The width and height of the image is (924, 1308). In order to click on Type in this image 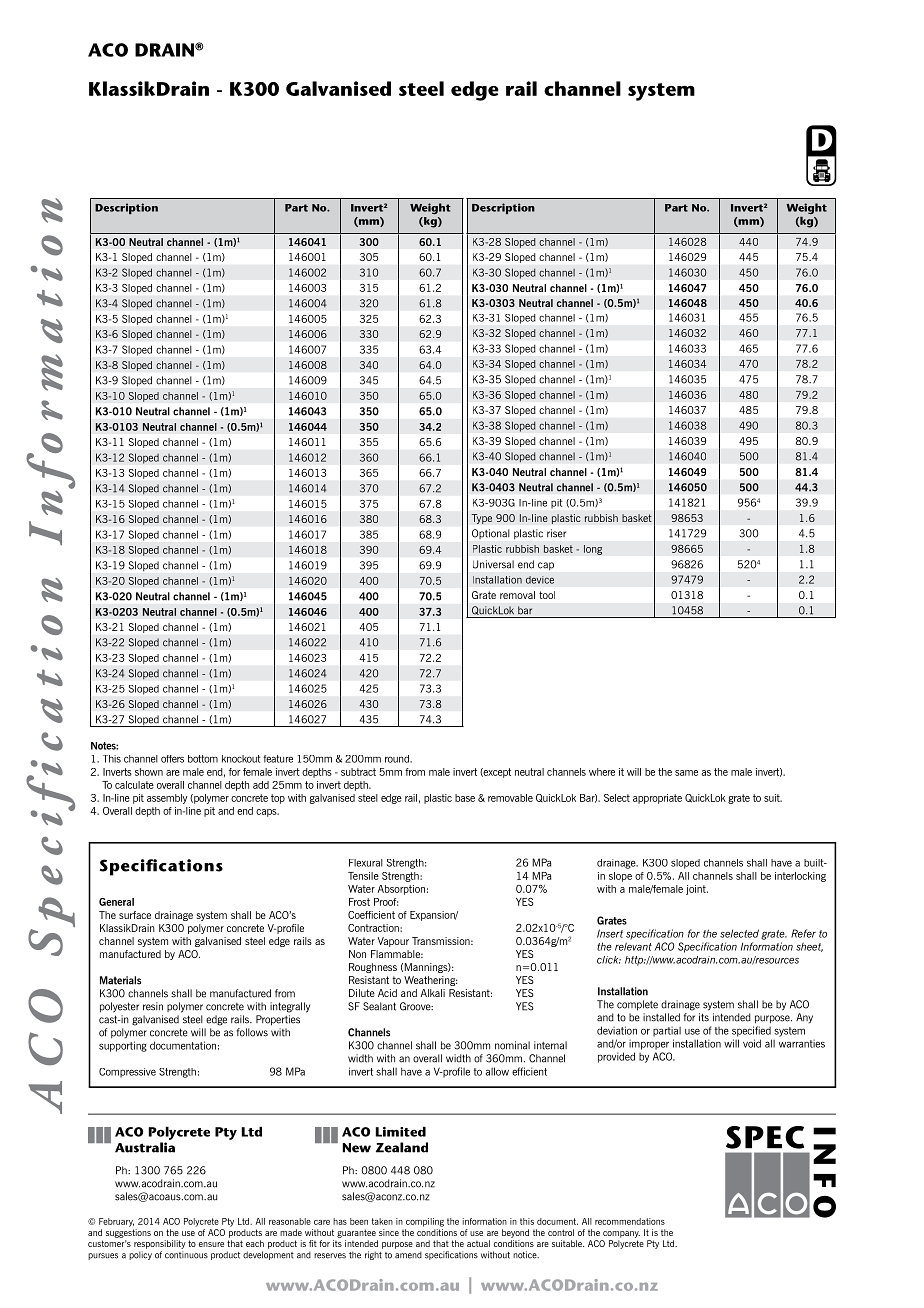, I will do `click(481, 519)`.
